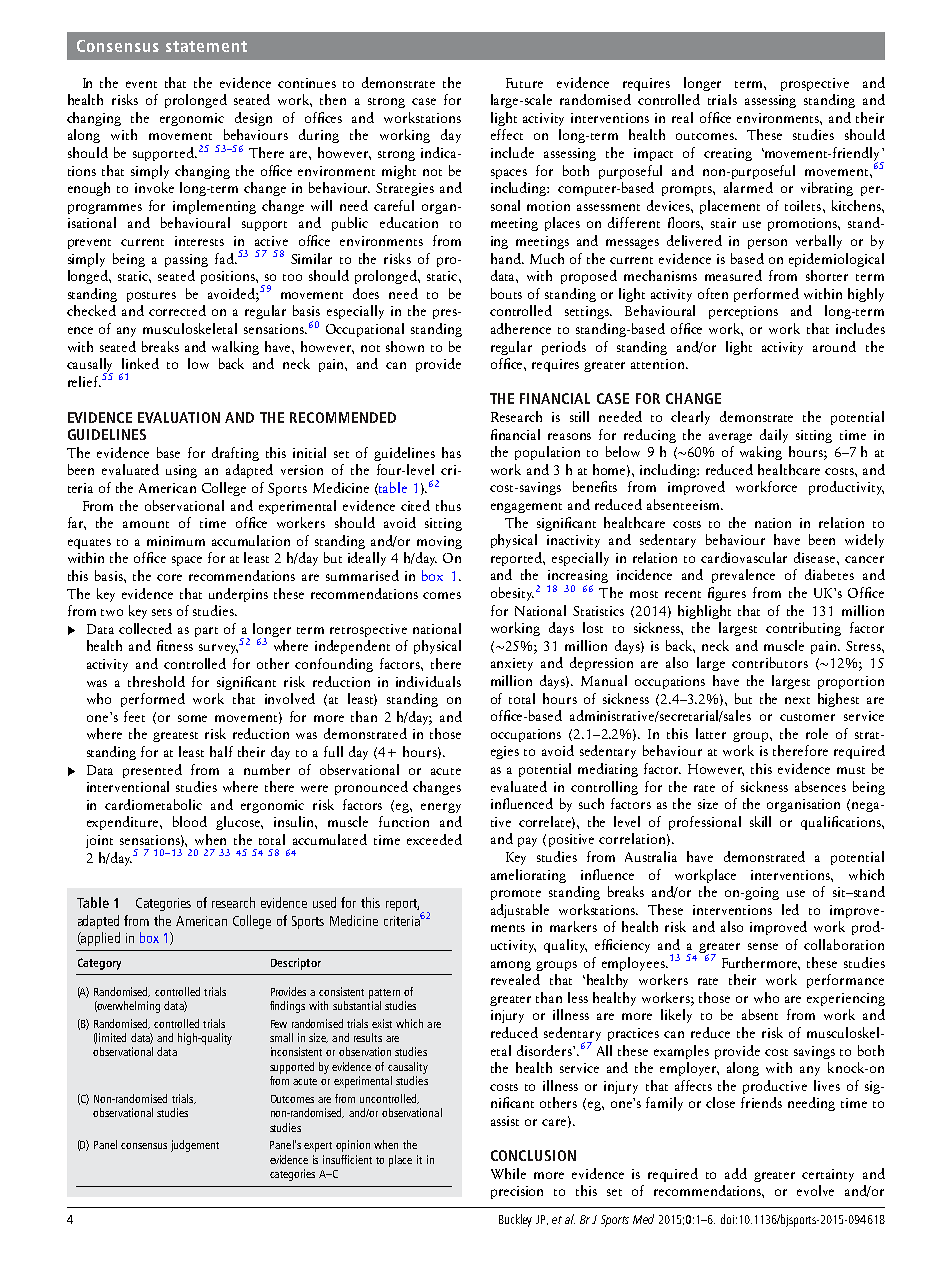  I want to click on anxiety, so click(512, 664).
